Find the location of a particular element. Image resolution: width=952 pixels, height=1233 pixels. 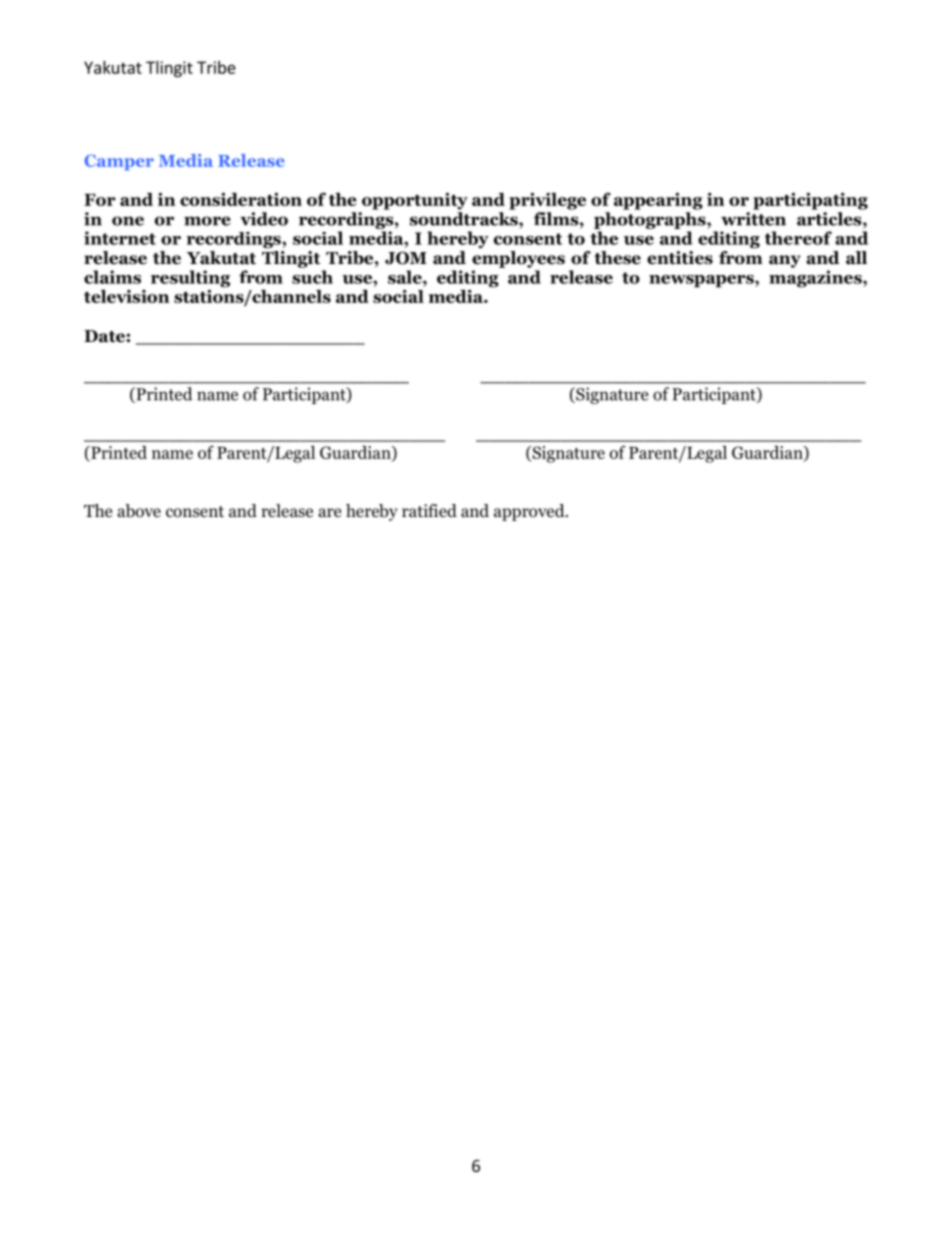

approved is located at coordinates (530, 512).
